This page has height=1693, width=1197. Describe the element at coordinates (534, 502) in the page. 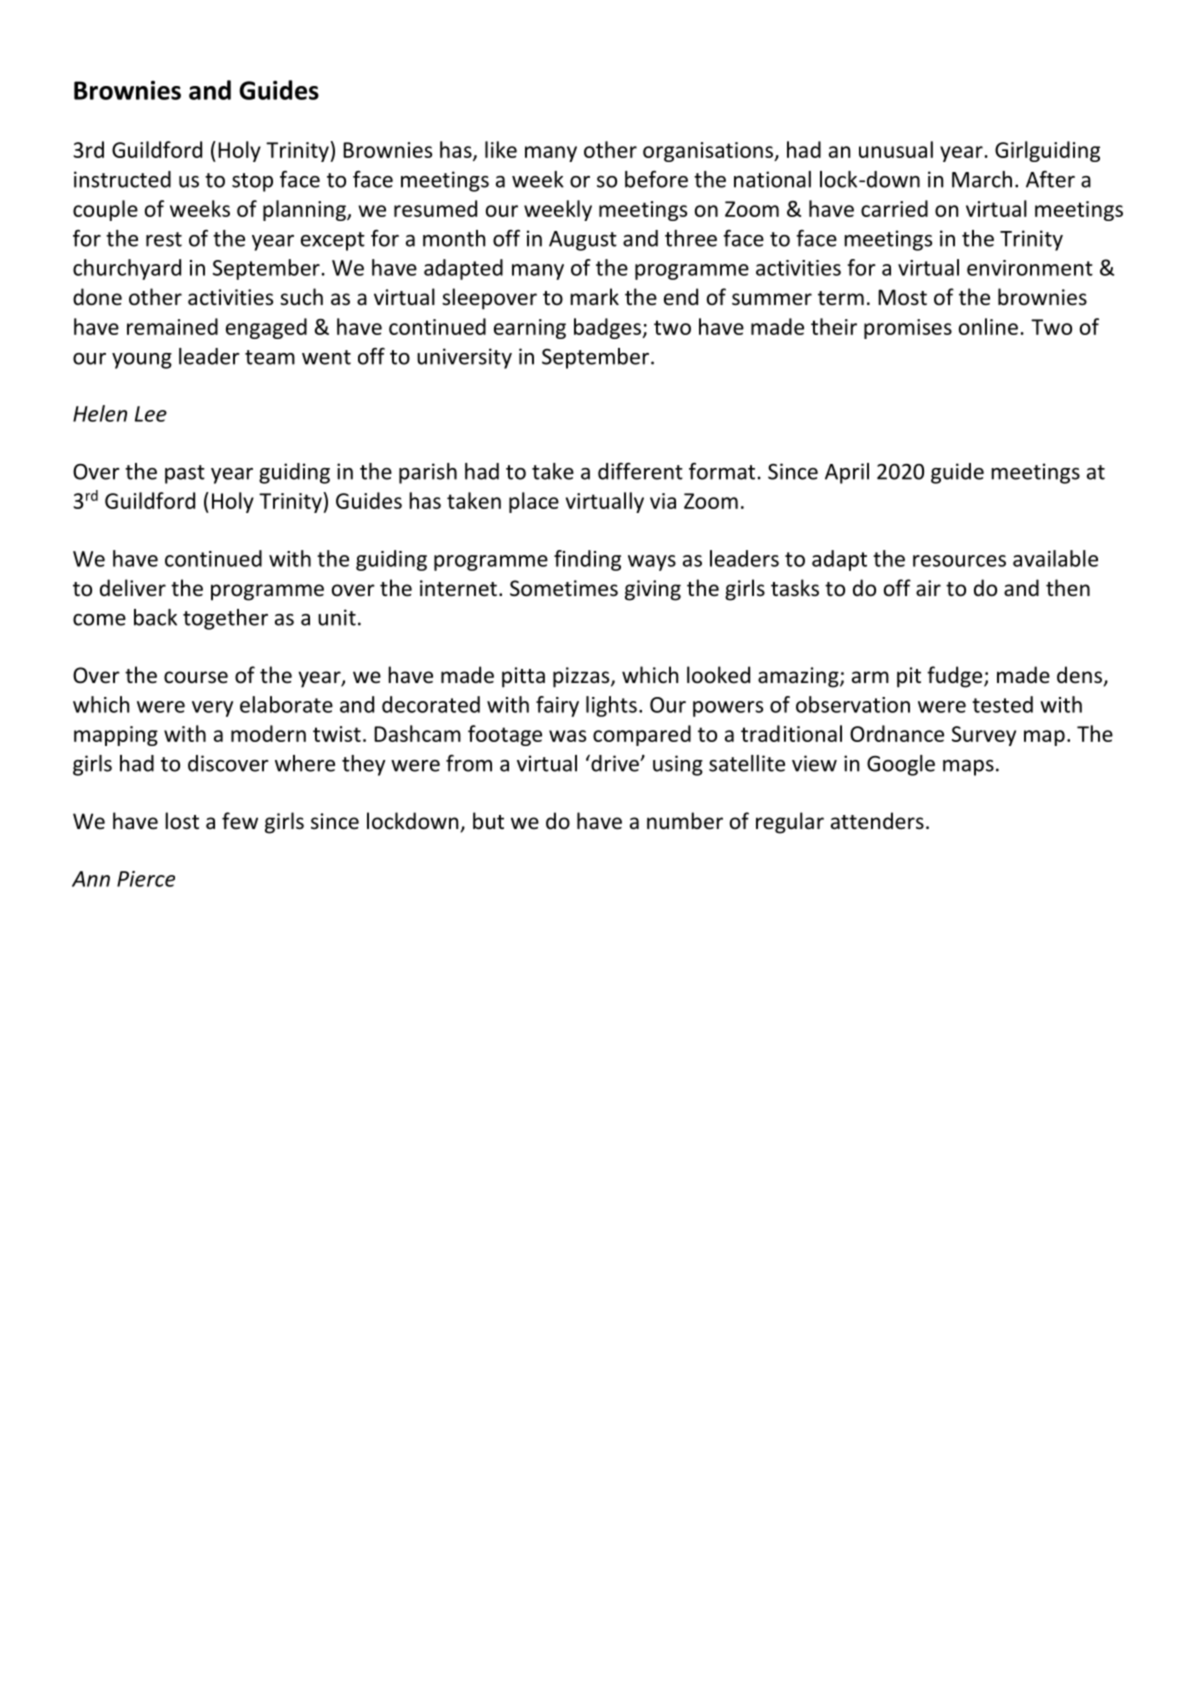

I see `place` at that location.
